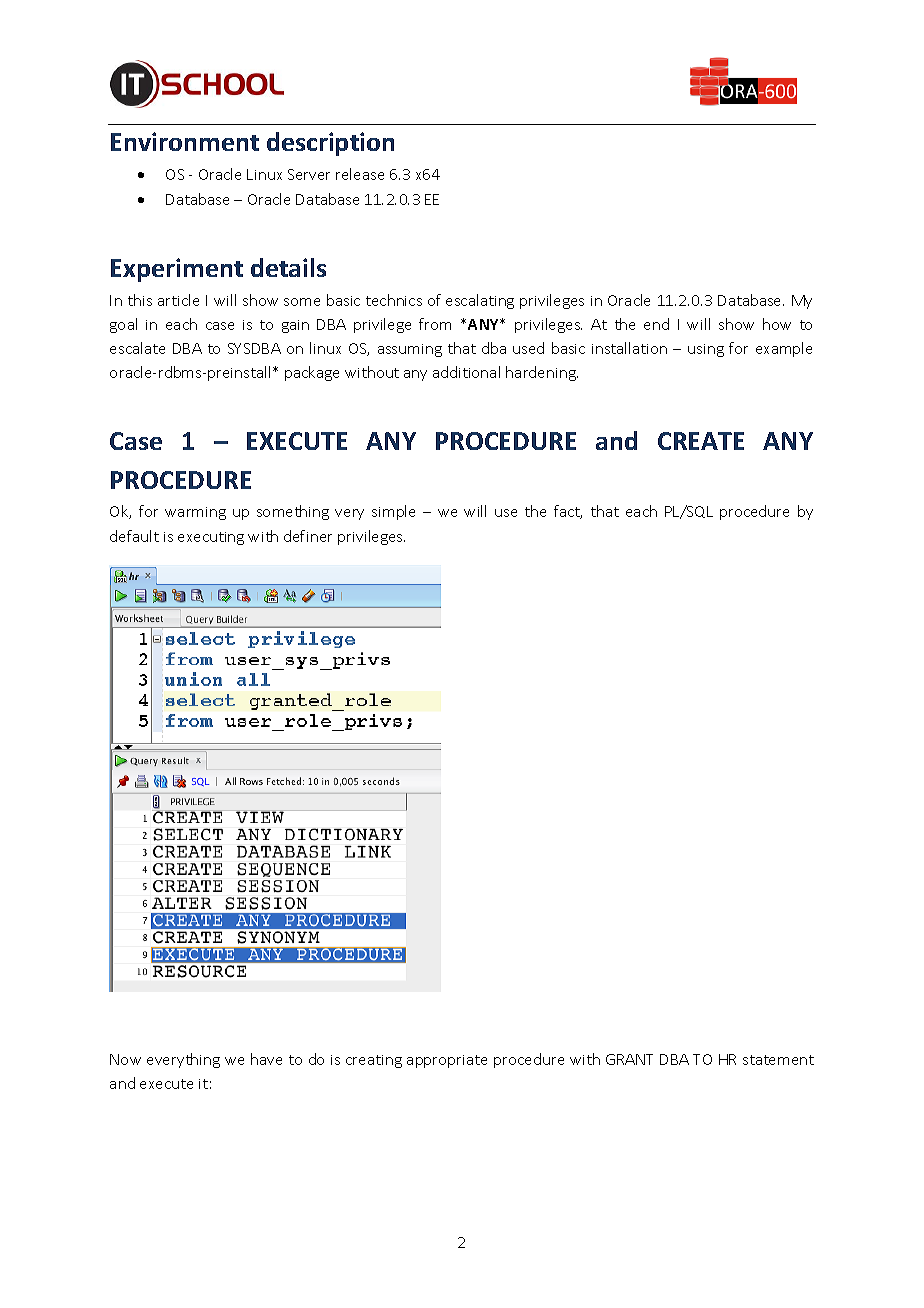 The width and height of the document is (924, 1308). I want to click on Environment, so click(185, 141).
